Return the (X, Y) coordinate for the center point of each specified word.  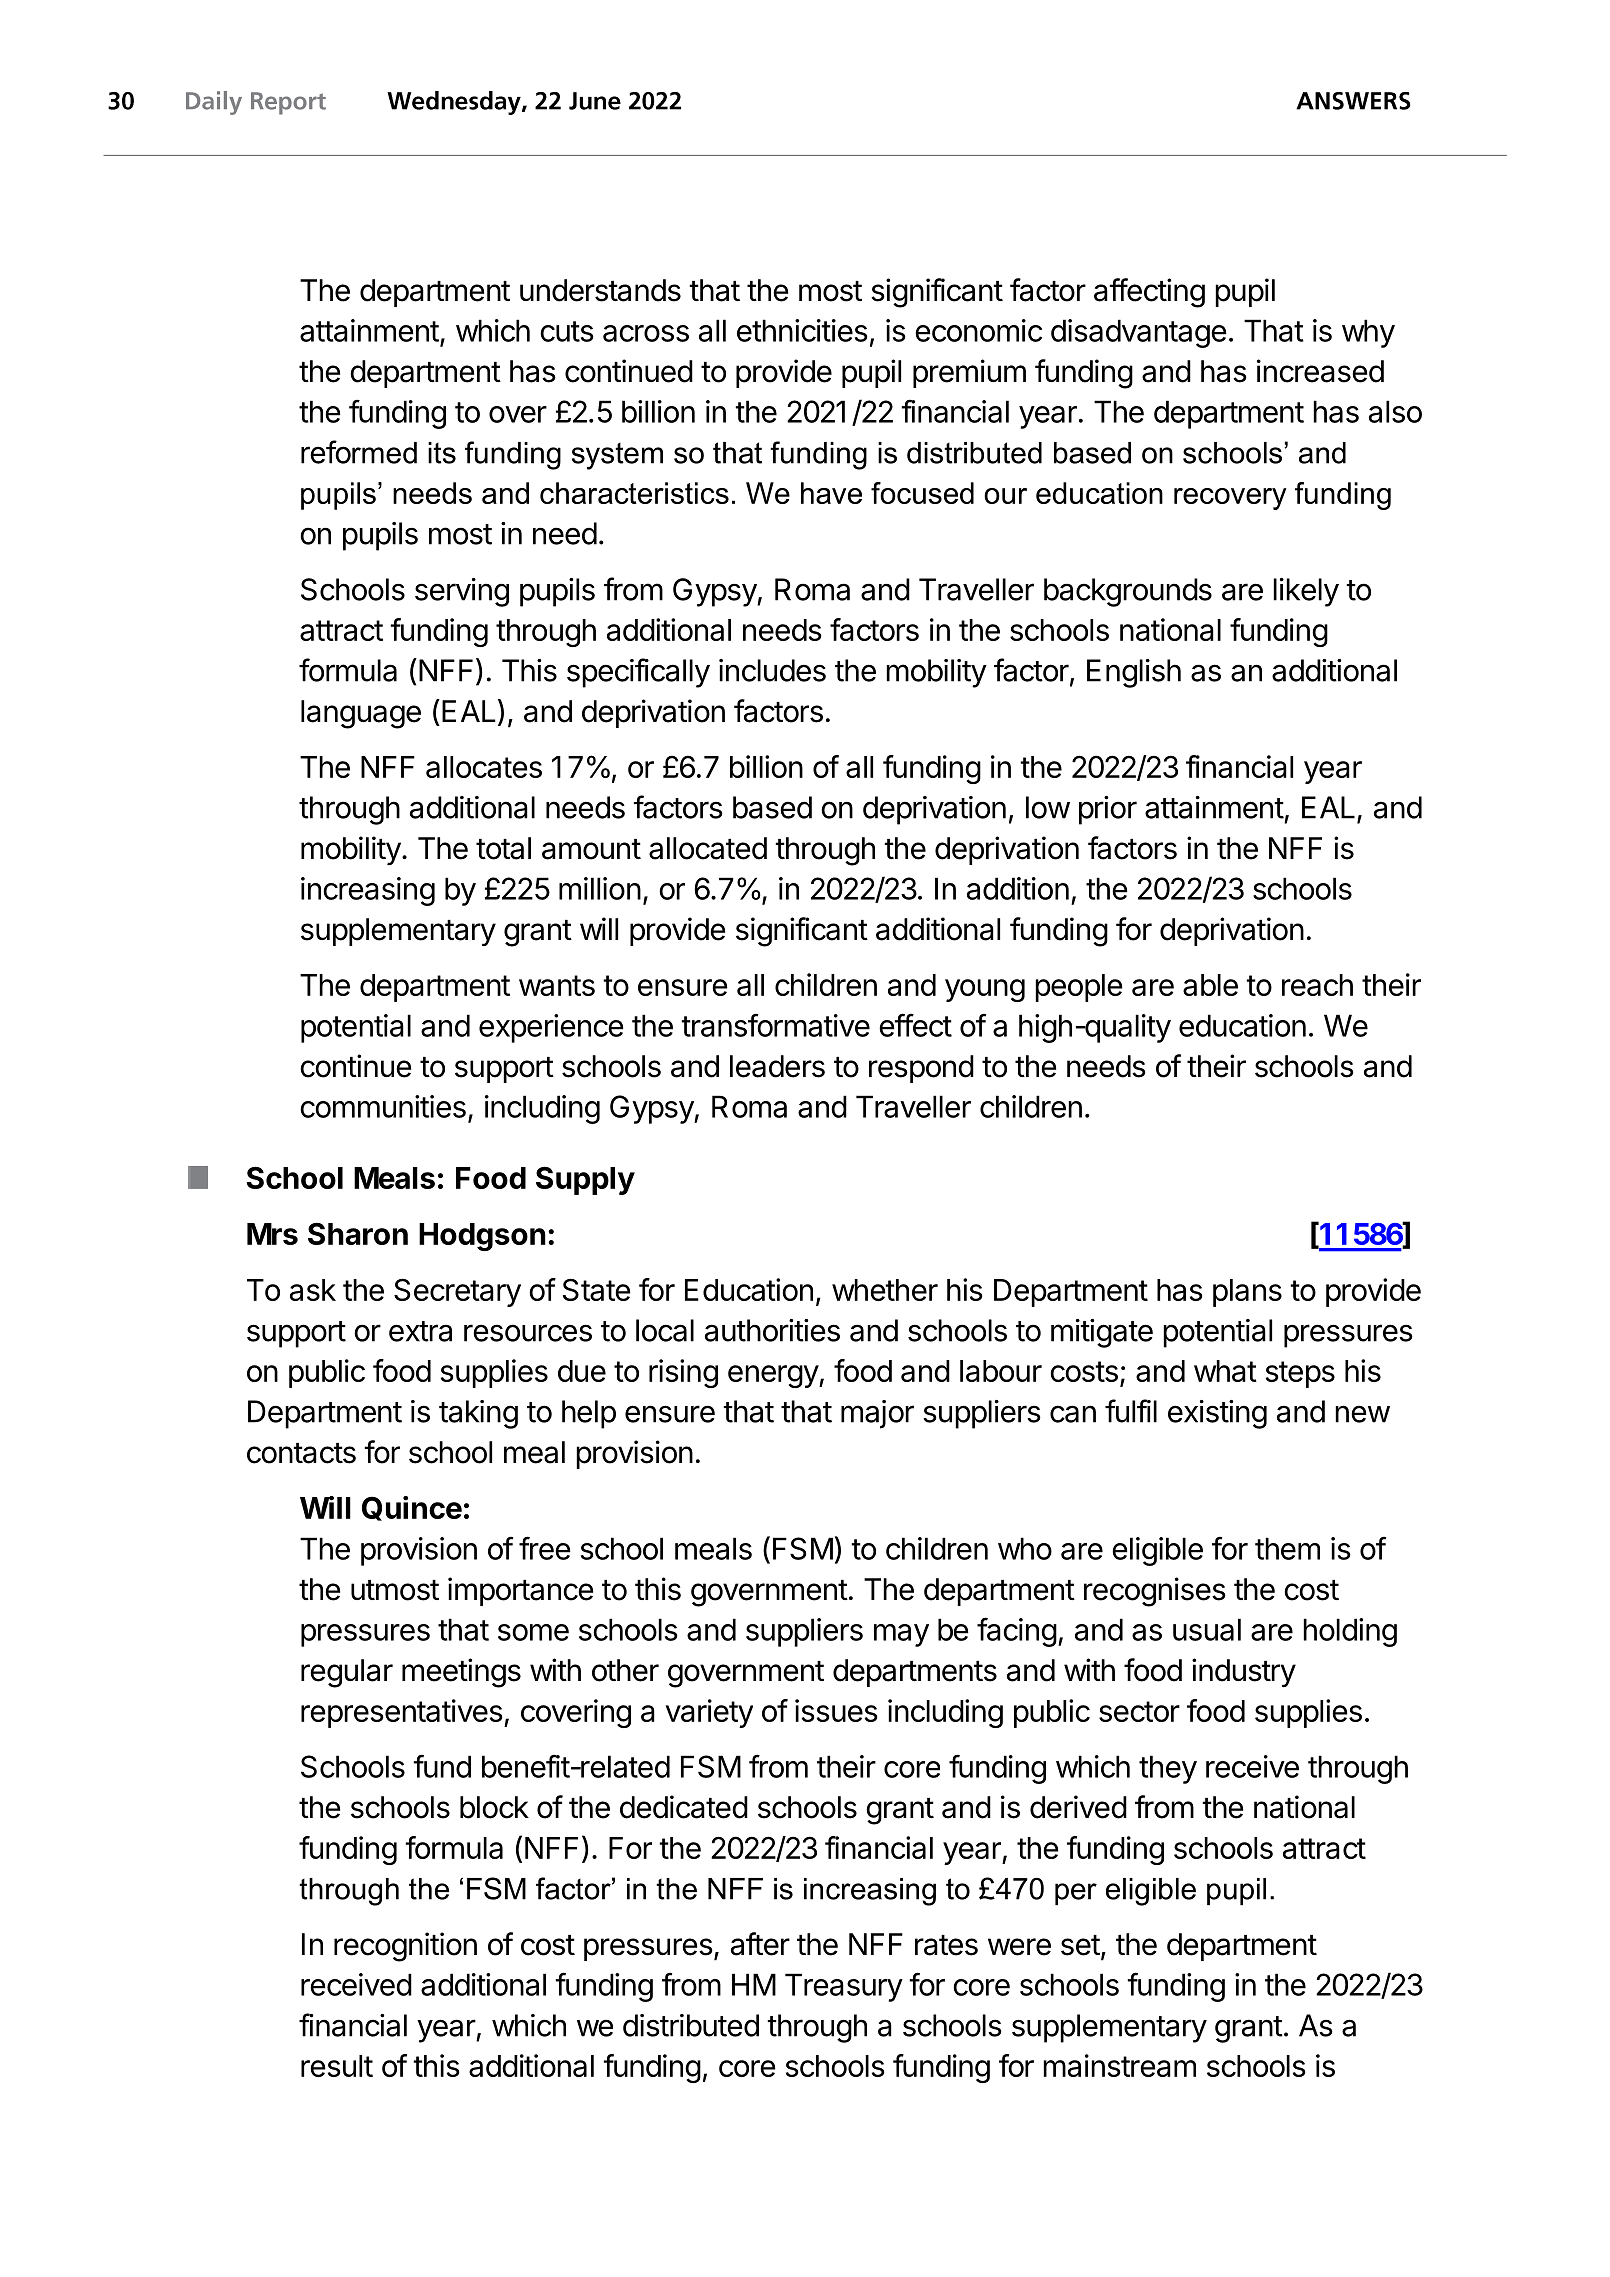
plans (1247, 1293)
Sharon (358, 1233)
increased (1320, 371)
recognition (405, 1947)
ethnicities (802, 330)
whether (885, 1290)
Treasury (844, 1987)
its (442, 453)
